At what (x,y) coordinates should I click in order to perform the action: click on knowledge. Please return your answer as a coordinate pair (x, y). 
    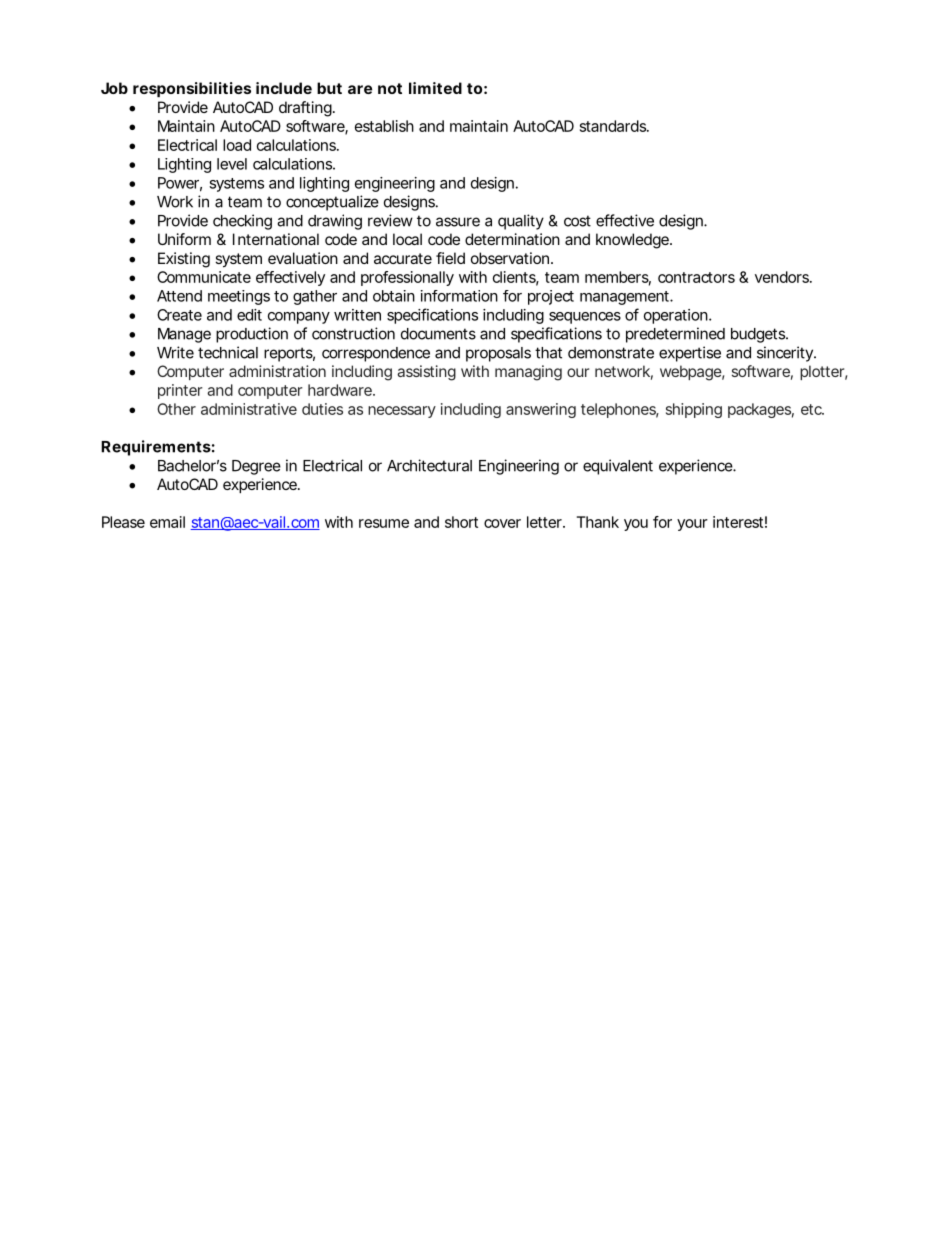
    Looking at the image, I should click on (632, 241).
